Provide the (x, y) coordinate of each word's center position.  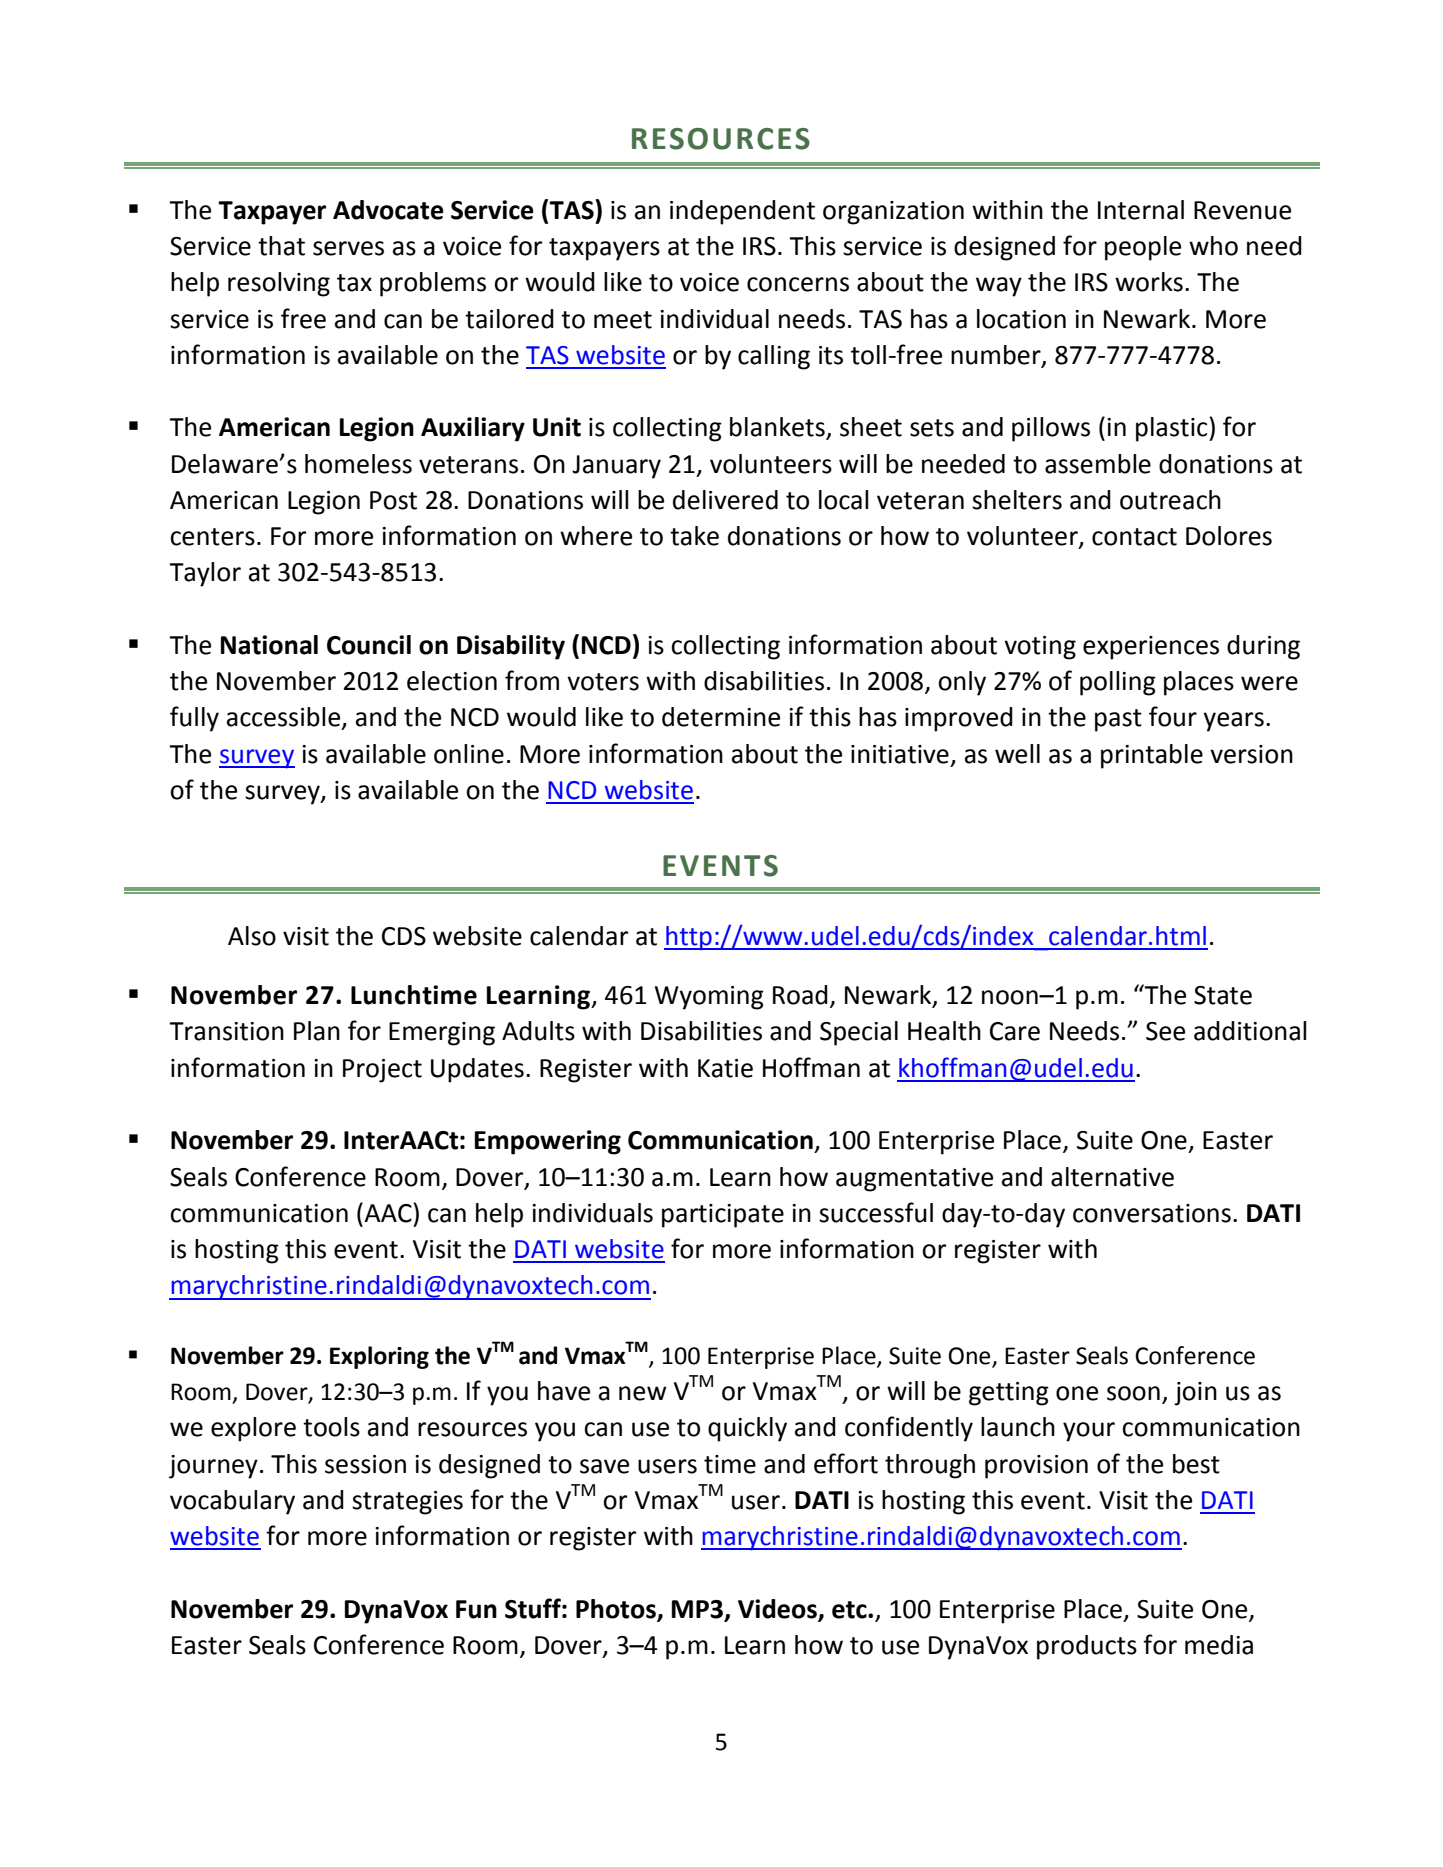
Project (382, 1071)
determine (721, 717)
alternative (1112, 1177)
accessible (285, 718)
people (1143, 248)
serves (348, 248)
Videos (778, 1609)
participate (723, 1216)
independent (742, 212)
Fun (476, 1609)
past (1118, 720)
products (1087, 1647)
